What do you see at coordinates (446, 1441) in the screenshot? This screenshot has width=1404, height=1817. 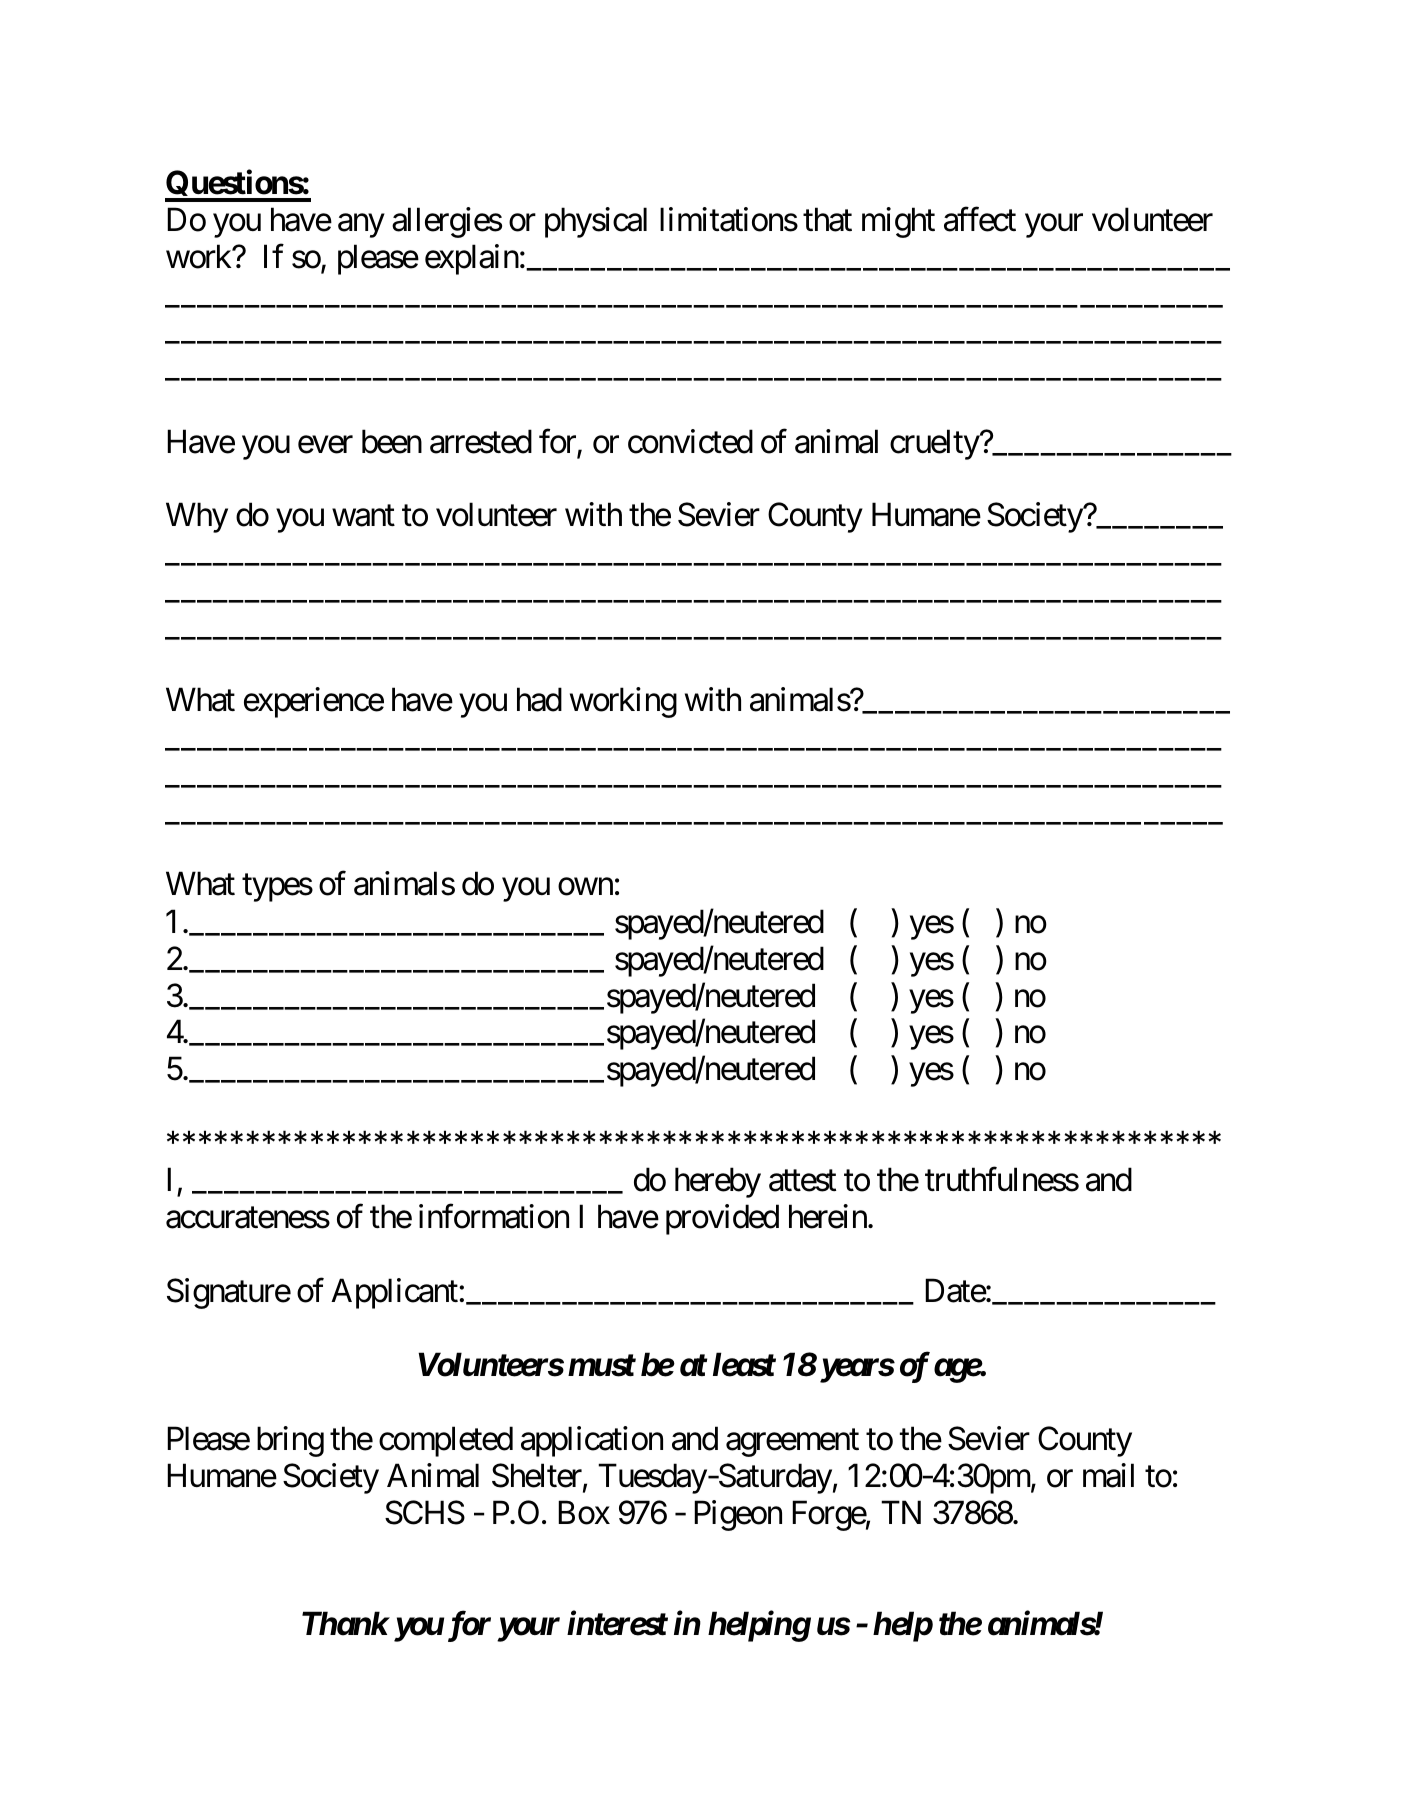 I see `completed` at bounding box center [446, 1441].
